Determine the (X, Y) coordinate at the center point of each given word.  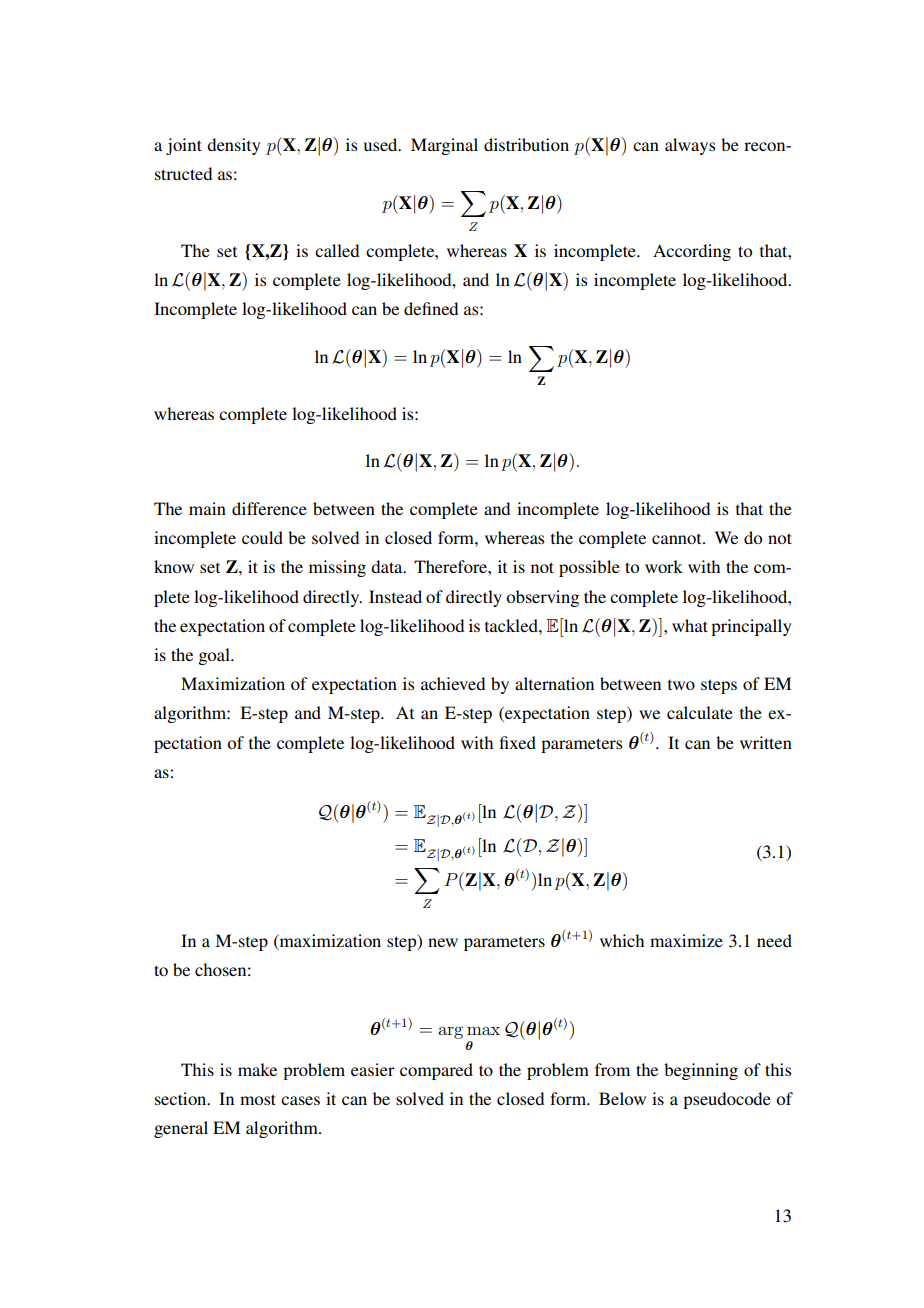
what (690, 625)
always (690, 146)
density (234, 146)
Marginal (444, 146)
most (258, 1099)
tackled (512, 625)
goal (215, 656)
